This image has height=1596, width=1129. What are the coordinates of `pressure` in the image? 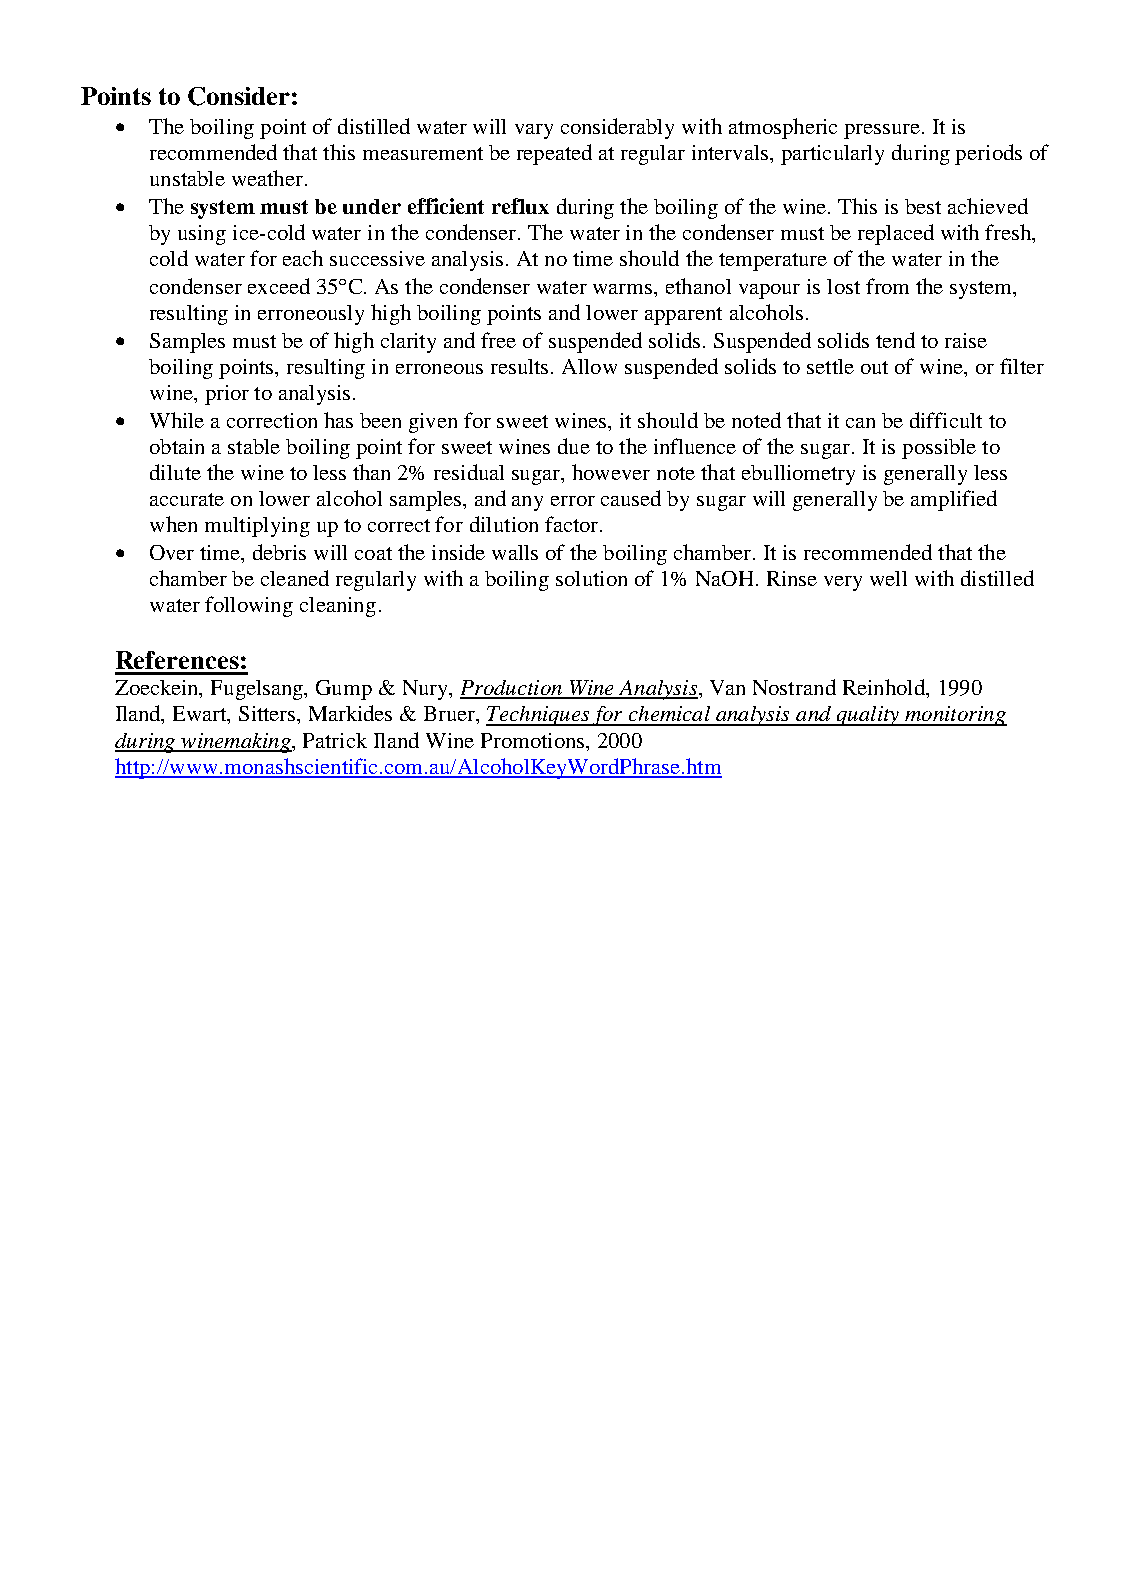 It's located at (882, 131).
